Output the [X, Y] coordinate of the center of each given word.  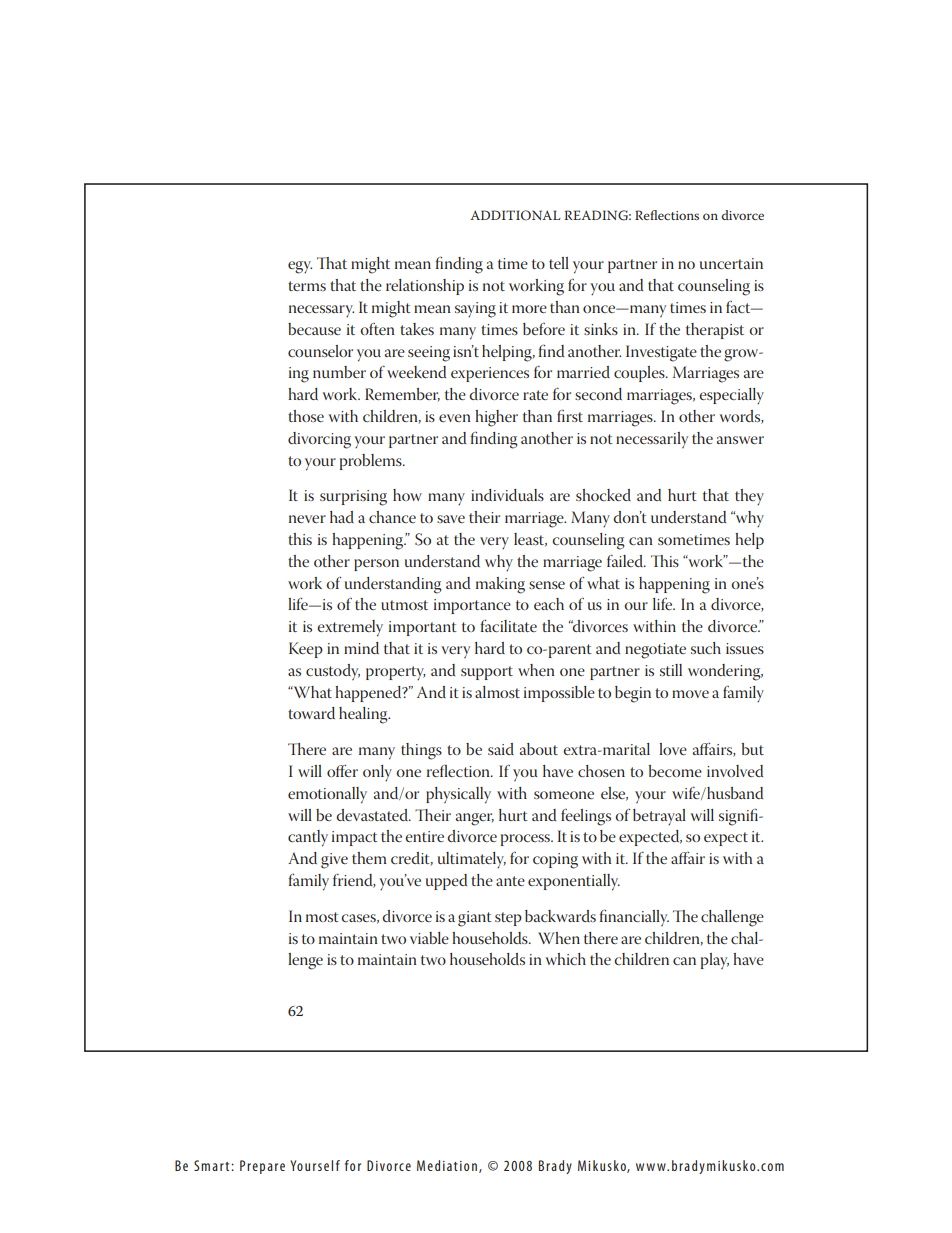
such [706, 648]
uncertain [731, 263]
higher [496, 418]
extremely [350, 628]
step [508, 919]
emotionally [327, 795]
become [675, 771]
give [334, 861]
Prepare [262, 1167]
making [500, 585]
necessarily [652, 440]
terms [307, 286]
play [715, 961]
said [501, 749]
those [306, 416]
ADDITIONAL [515, 215]
